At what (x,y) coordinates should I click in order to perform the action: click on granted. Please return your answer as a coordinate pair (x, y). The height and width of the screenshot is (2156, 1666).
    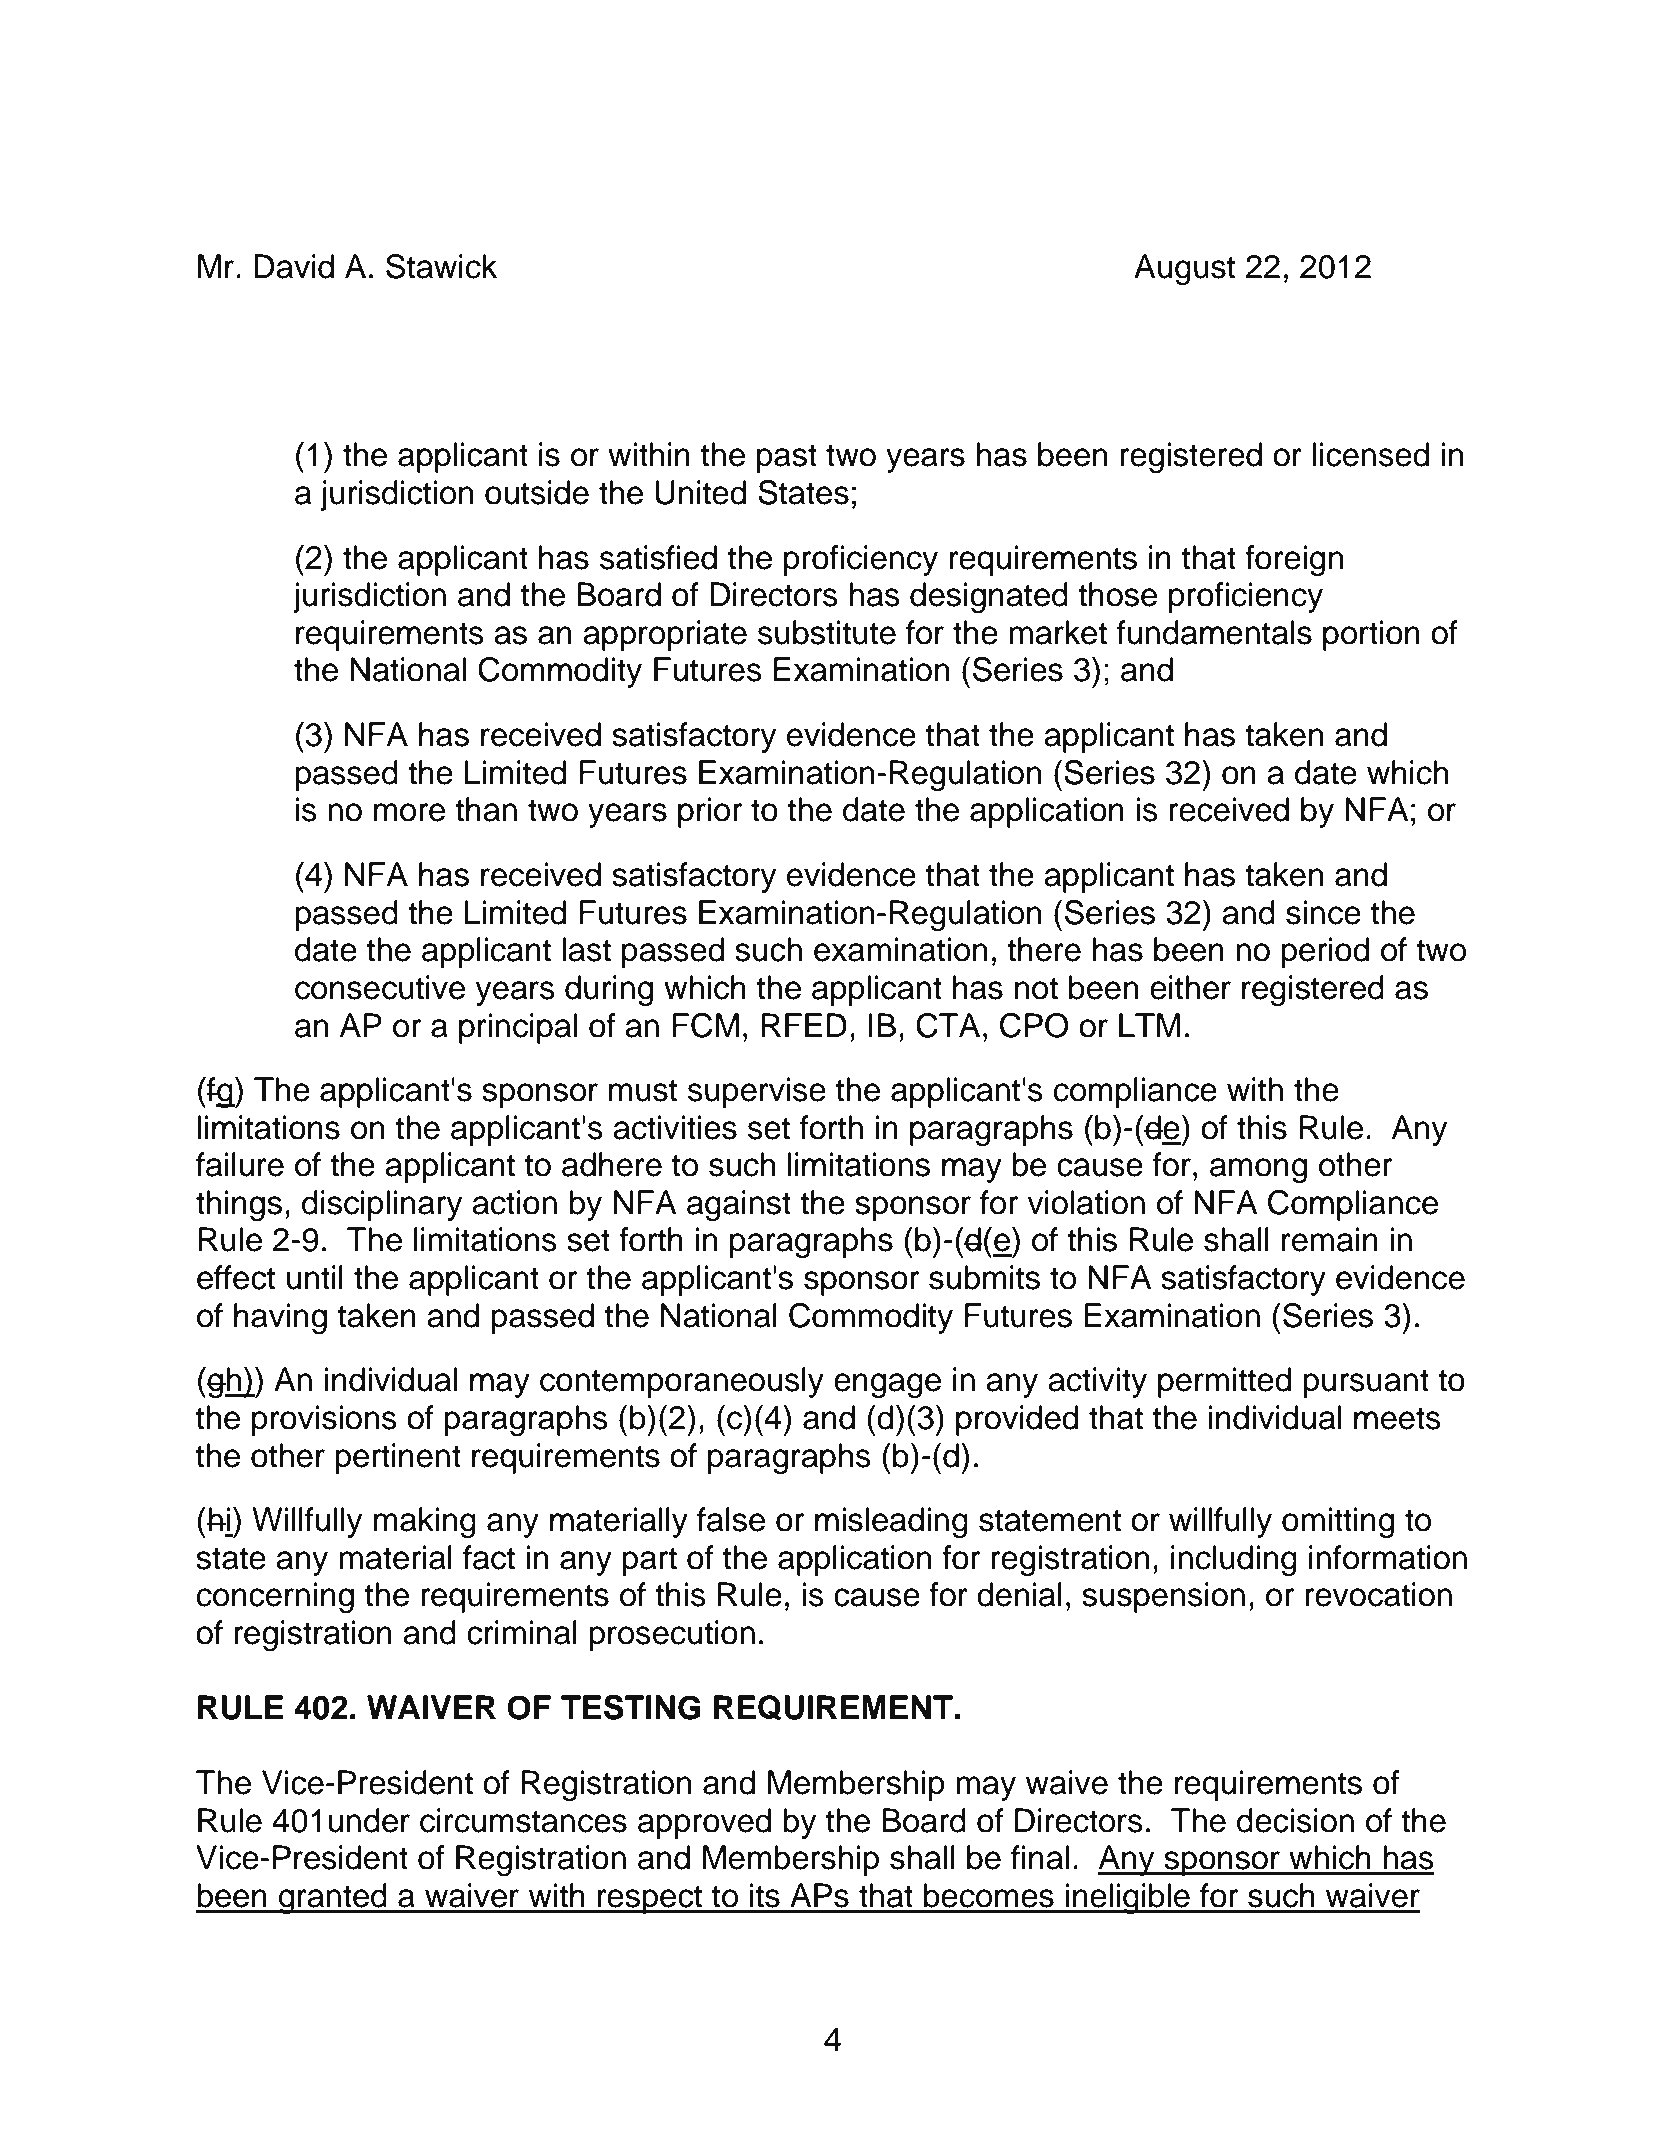
    Looking at the image, I should click on (333, 1899).
